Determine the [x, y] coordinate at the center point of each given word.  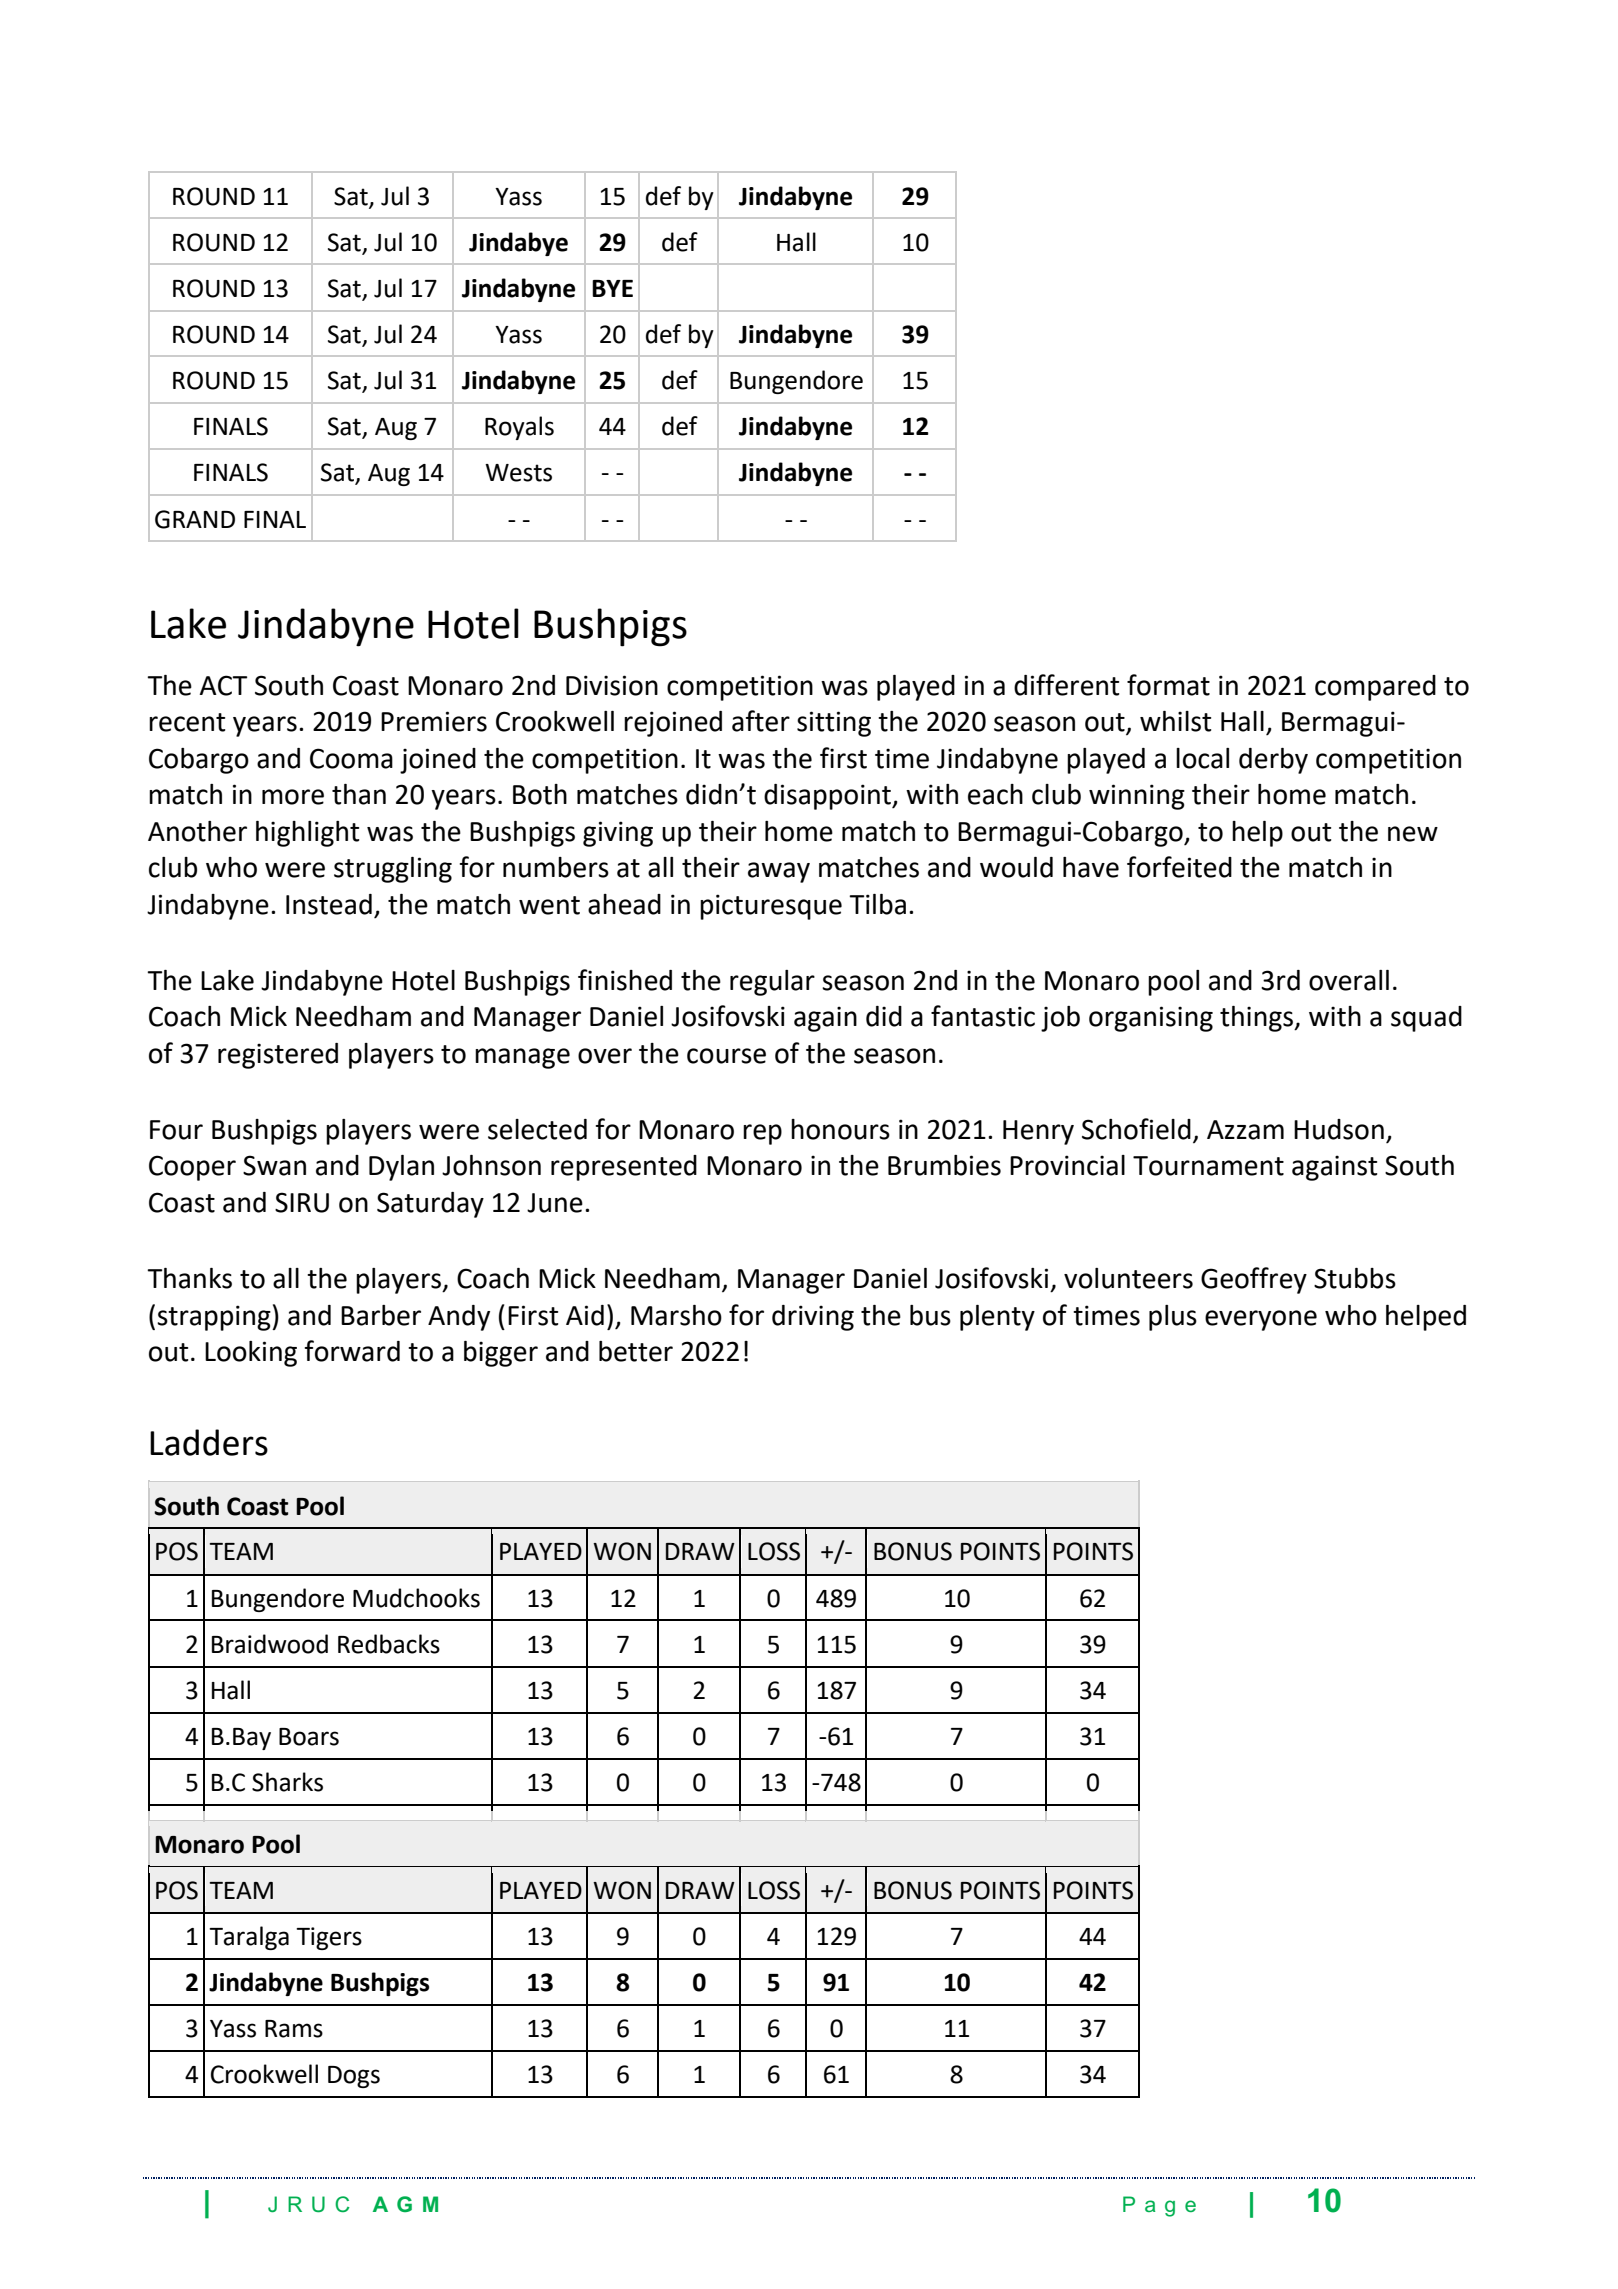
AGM [405, 2204]
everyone [1261, 1320]
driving [813, 1318]
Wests [518, 473]
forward [352, 1351]
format [1168, 685]
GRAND [195, 519]
